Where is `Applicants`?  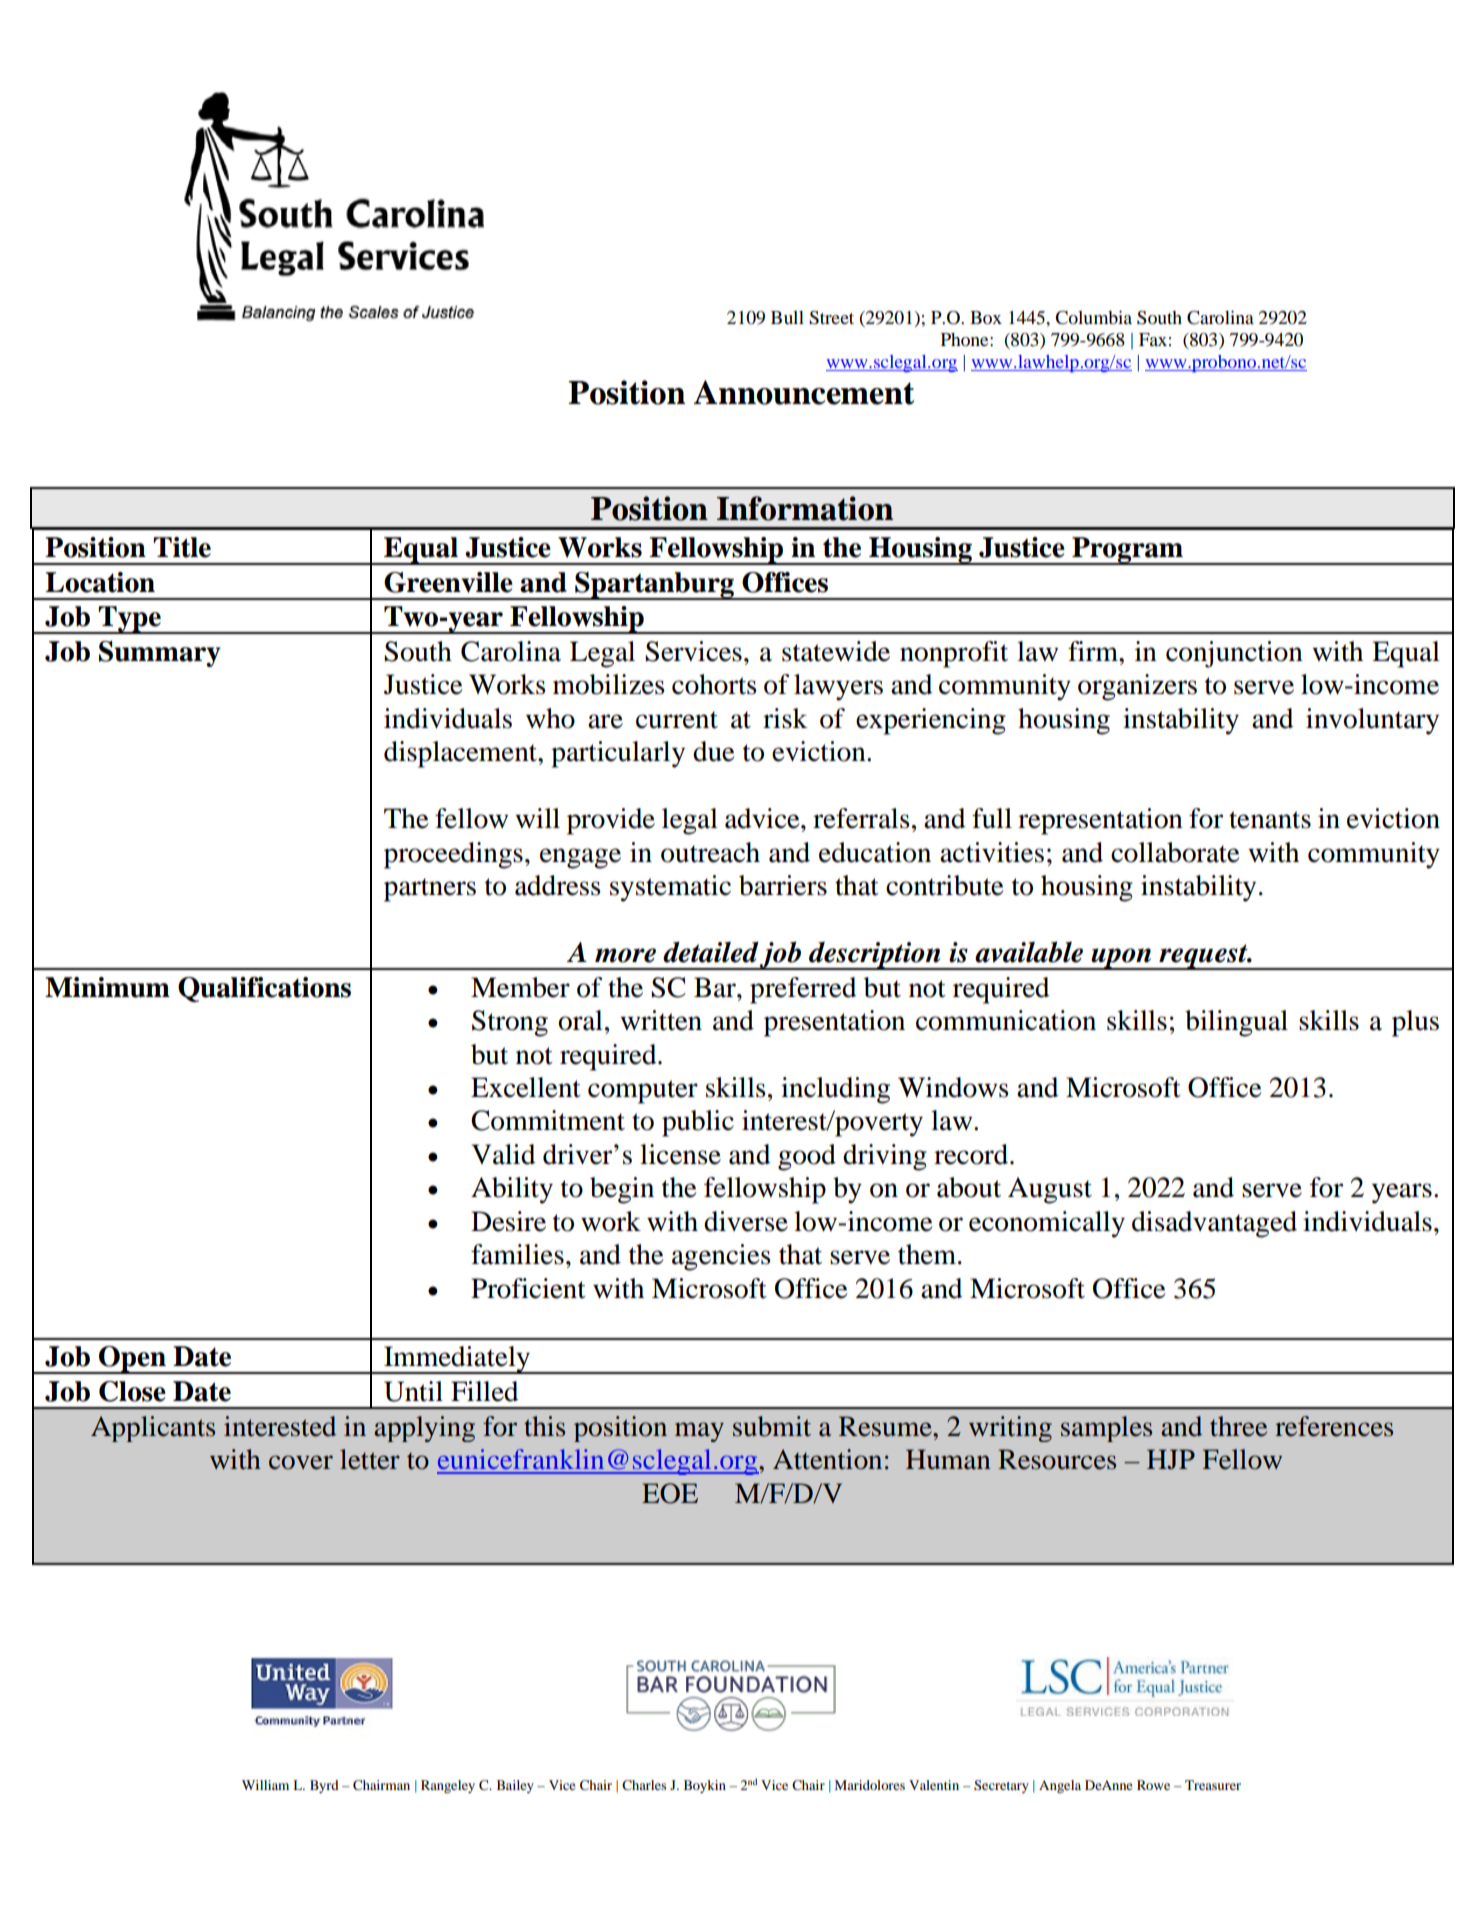
Applicants is located at coordinates (153, 1429).
